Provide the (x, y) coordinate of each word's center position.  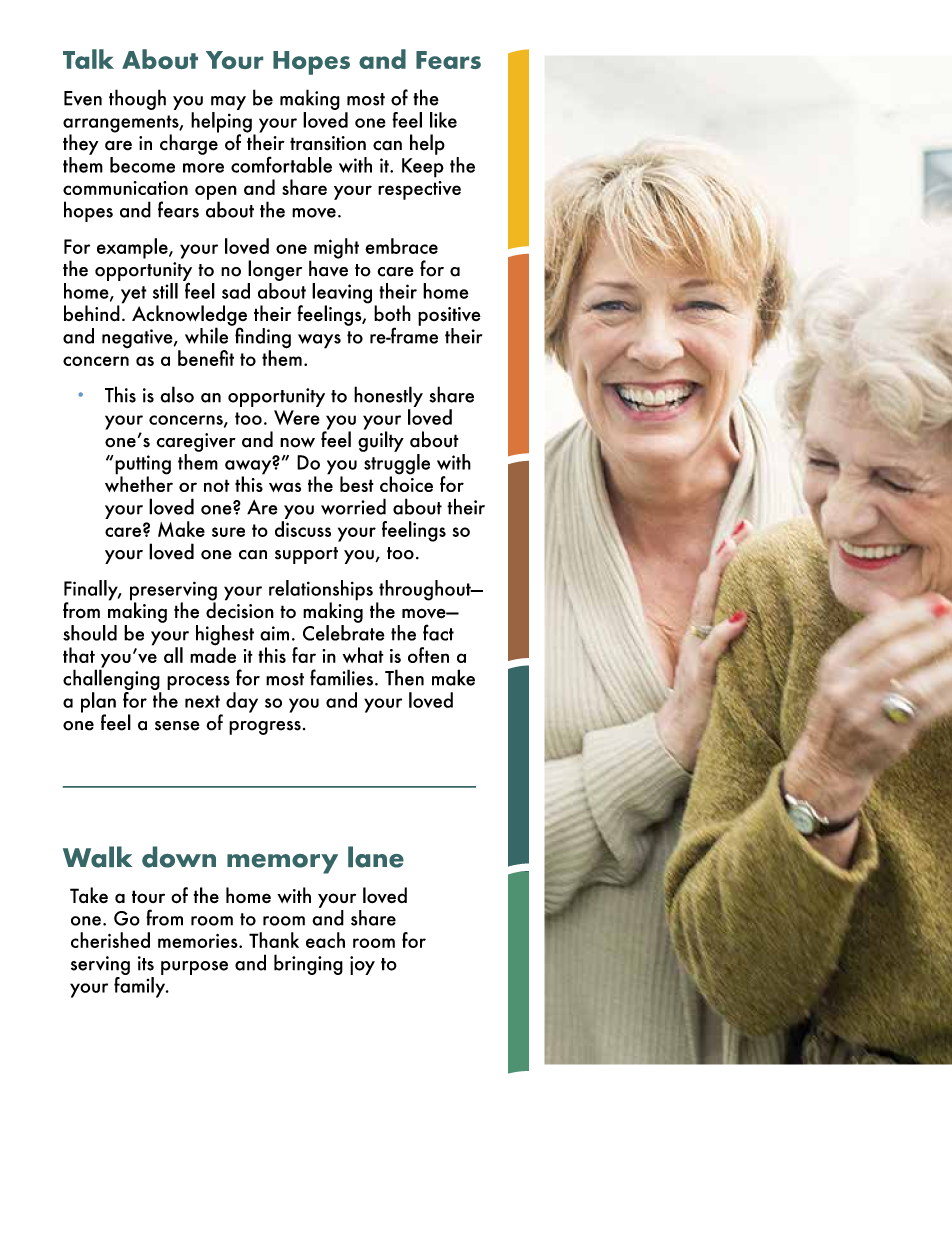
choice (406, 483)
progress (265, 728)
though (137, 99)
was (285, 487)
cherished (110, 940)
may (228, 103)
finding (262, 338)
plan (98, 703)
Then (404, 677)
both (392, 313)
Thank (274, 940)
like (443, 120)
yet (132, 296)
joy (362, 965)
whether (139, 483)
